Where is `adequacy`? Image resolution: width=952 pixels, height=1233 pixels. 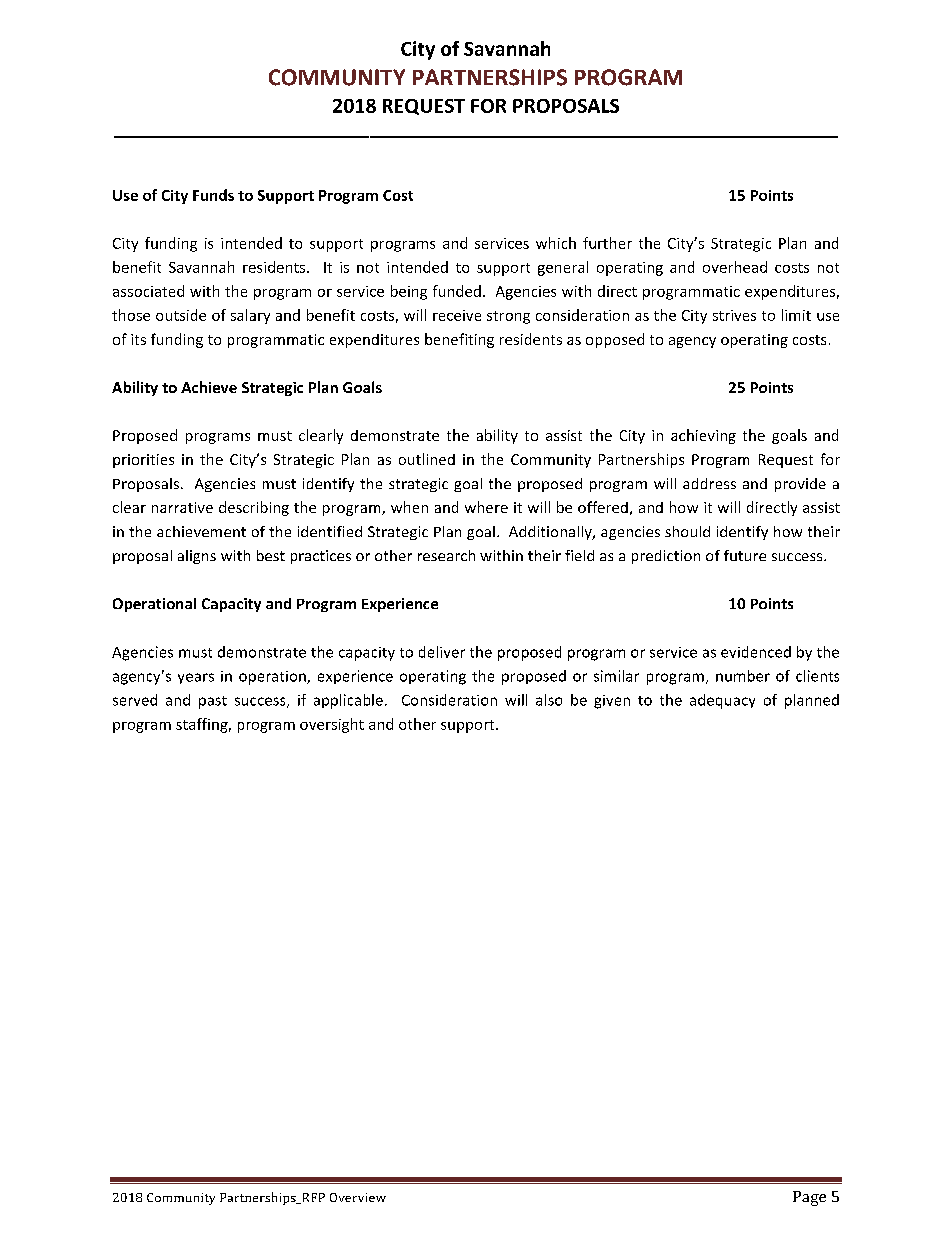
adequacy is located at coordinates (722, 701).
